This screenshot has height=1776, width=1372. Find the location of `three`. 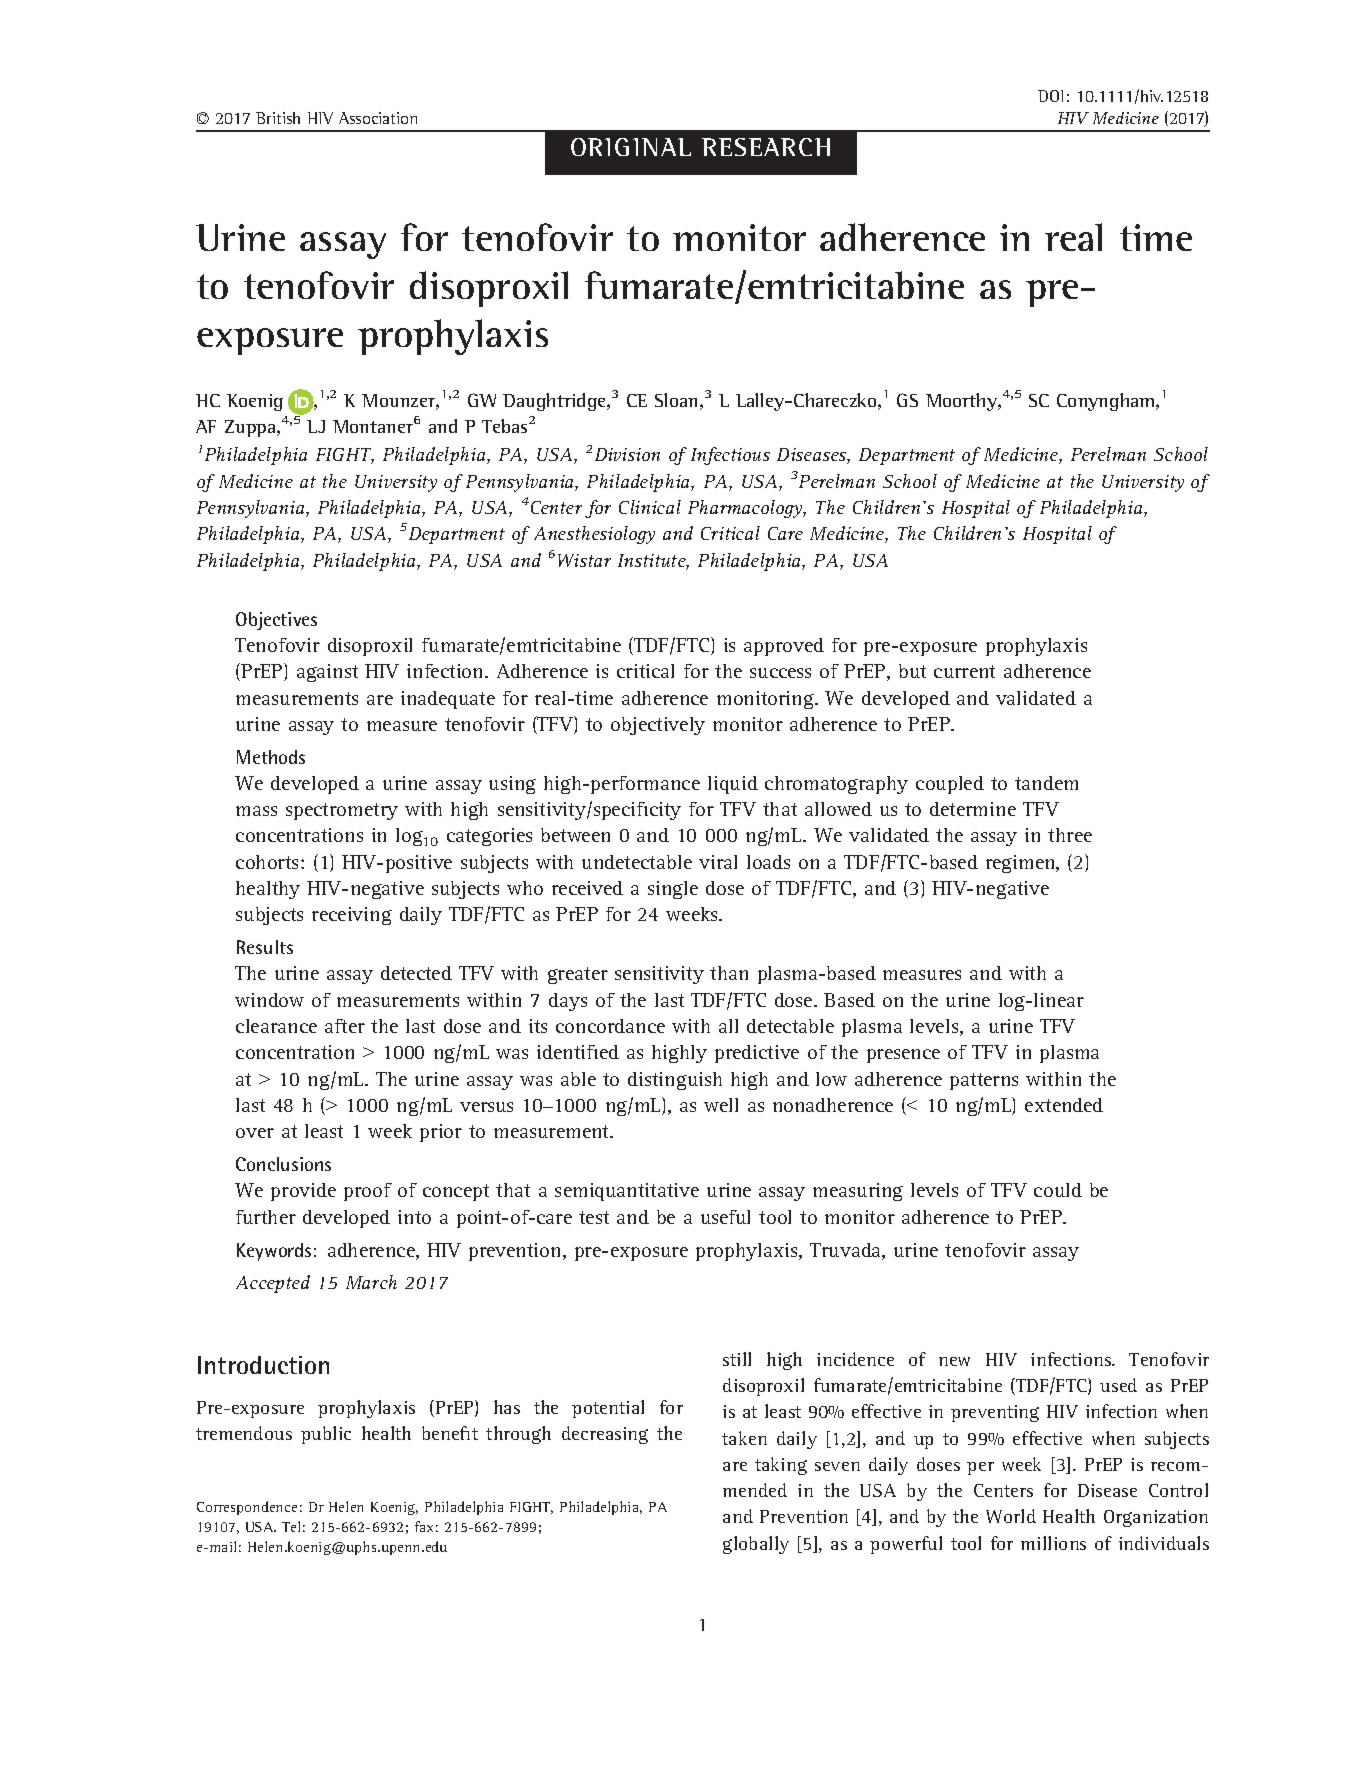

three is located at coordinates (1070, 835).
